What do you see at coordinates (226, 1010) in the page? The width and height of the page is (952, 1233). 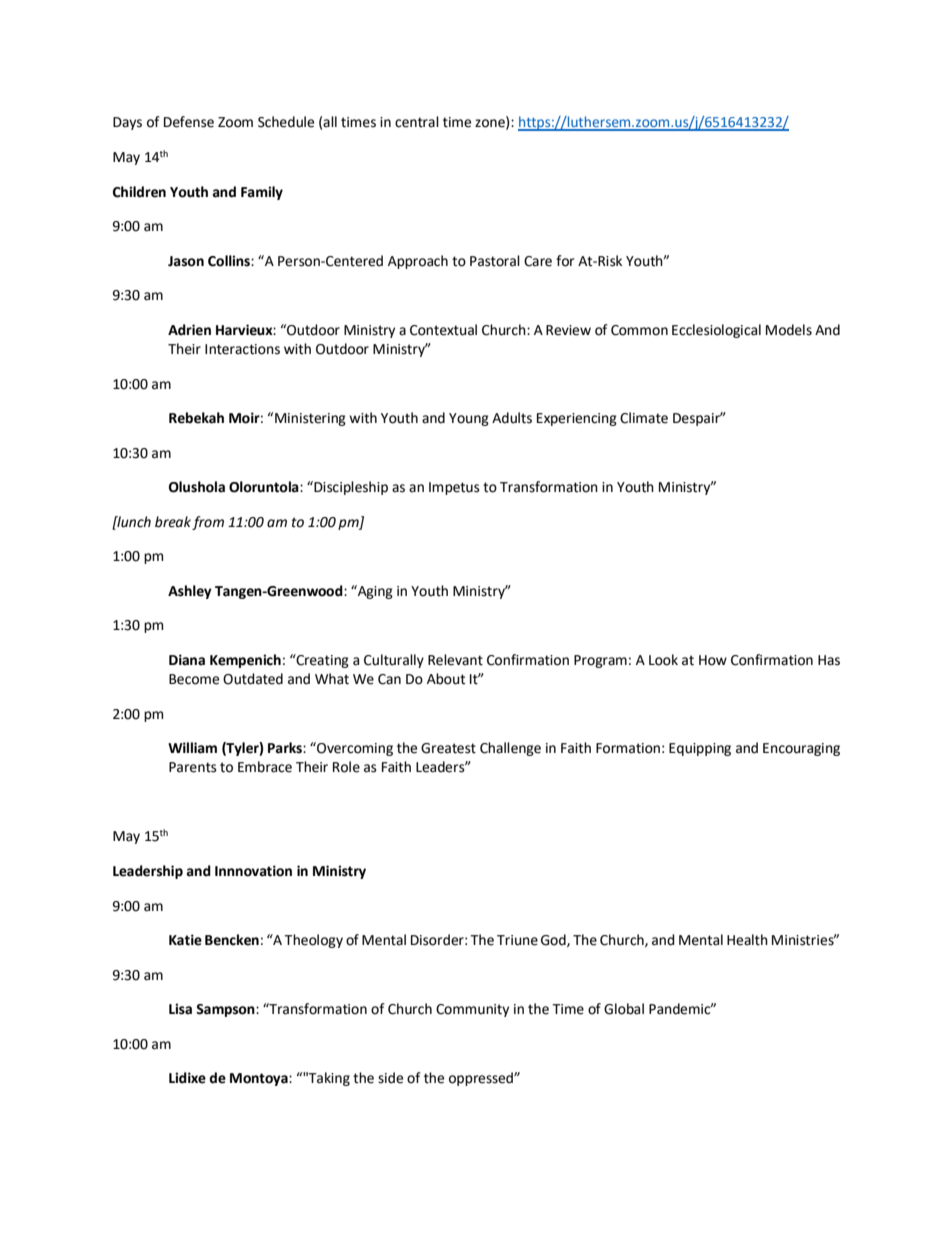 I see `Sampson` at bounding box center [226, 1010].
